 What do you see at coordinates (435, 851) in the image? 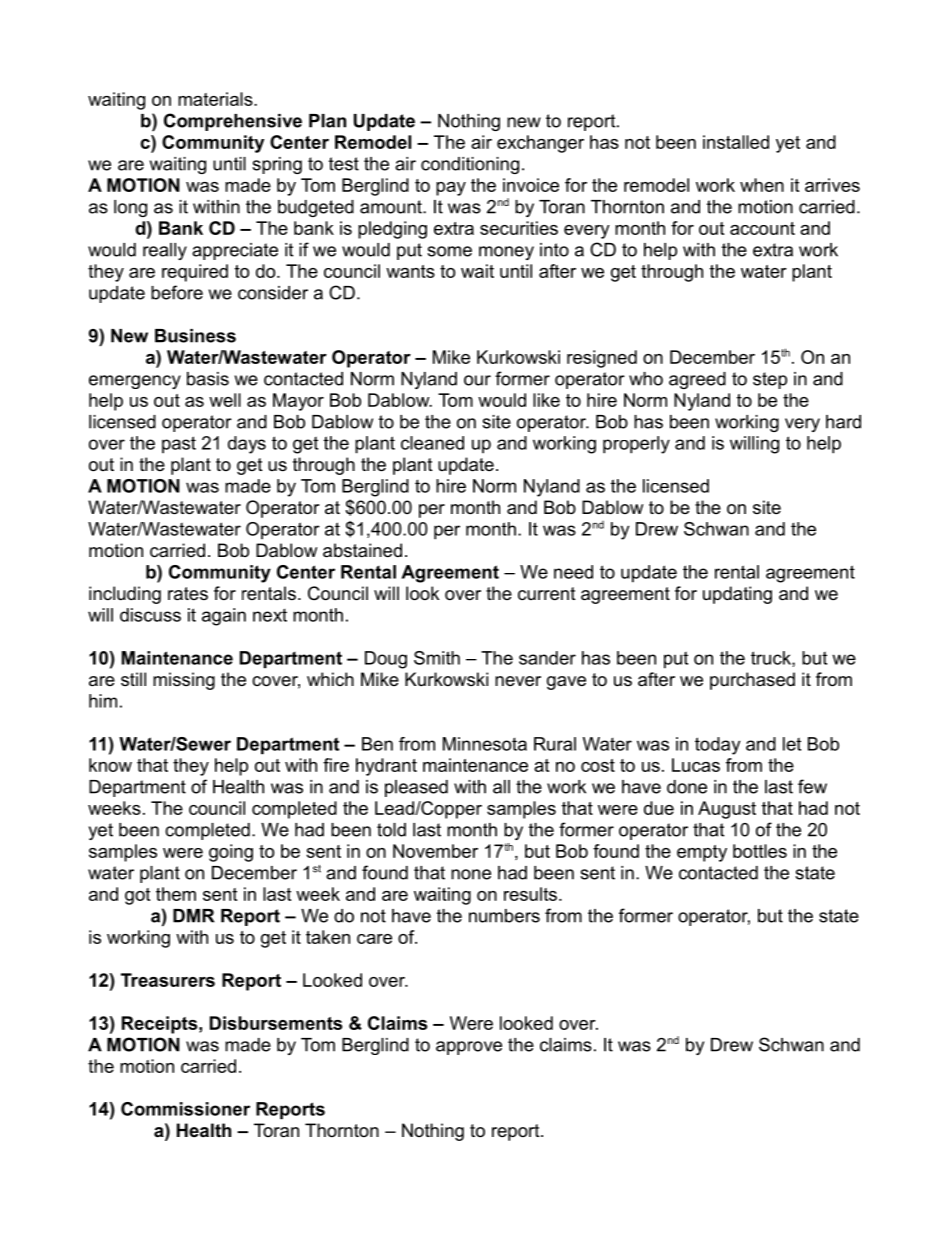
I see `November` at bounding box center [435, 851].
